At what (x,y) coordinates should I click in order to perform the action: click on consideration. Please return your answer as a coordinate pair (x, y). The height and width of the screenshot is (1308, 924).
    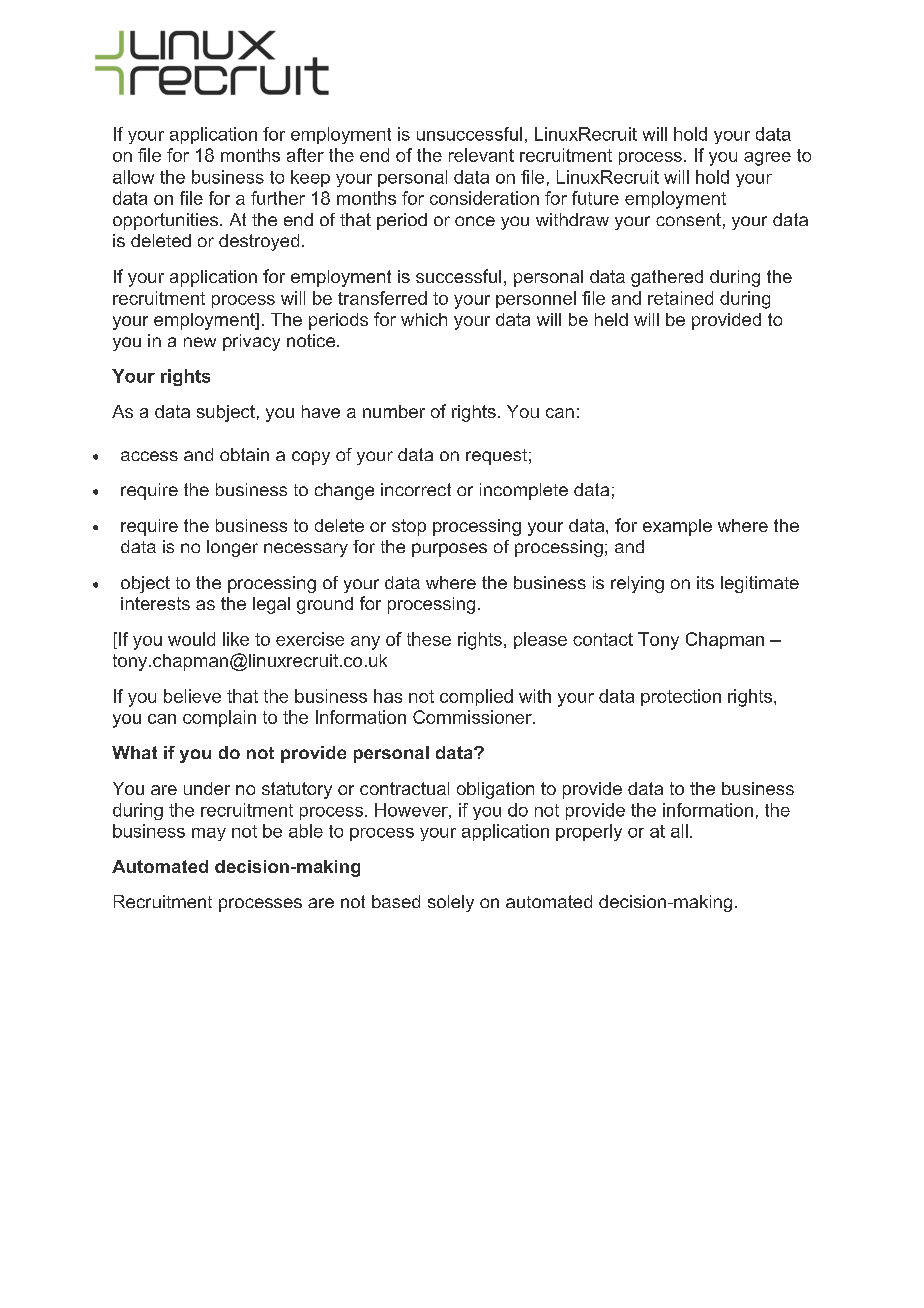
    Looking at the image, I should click on (484, 198).
